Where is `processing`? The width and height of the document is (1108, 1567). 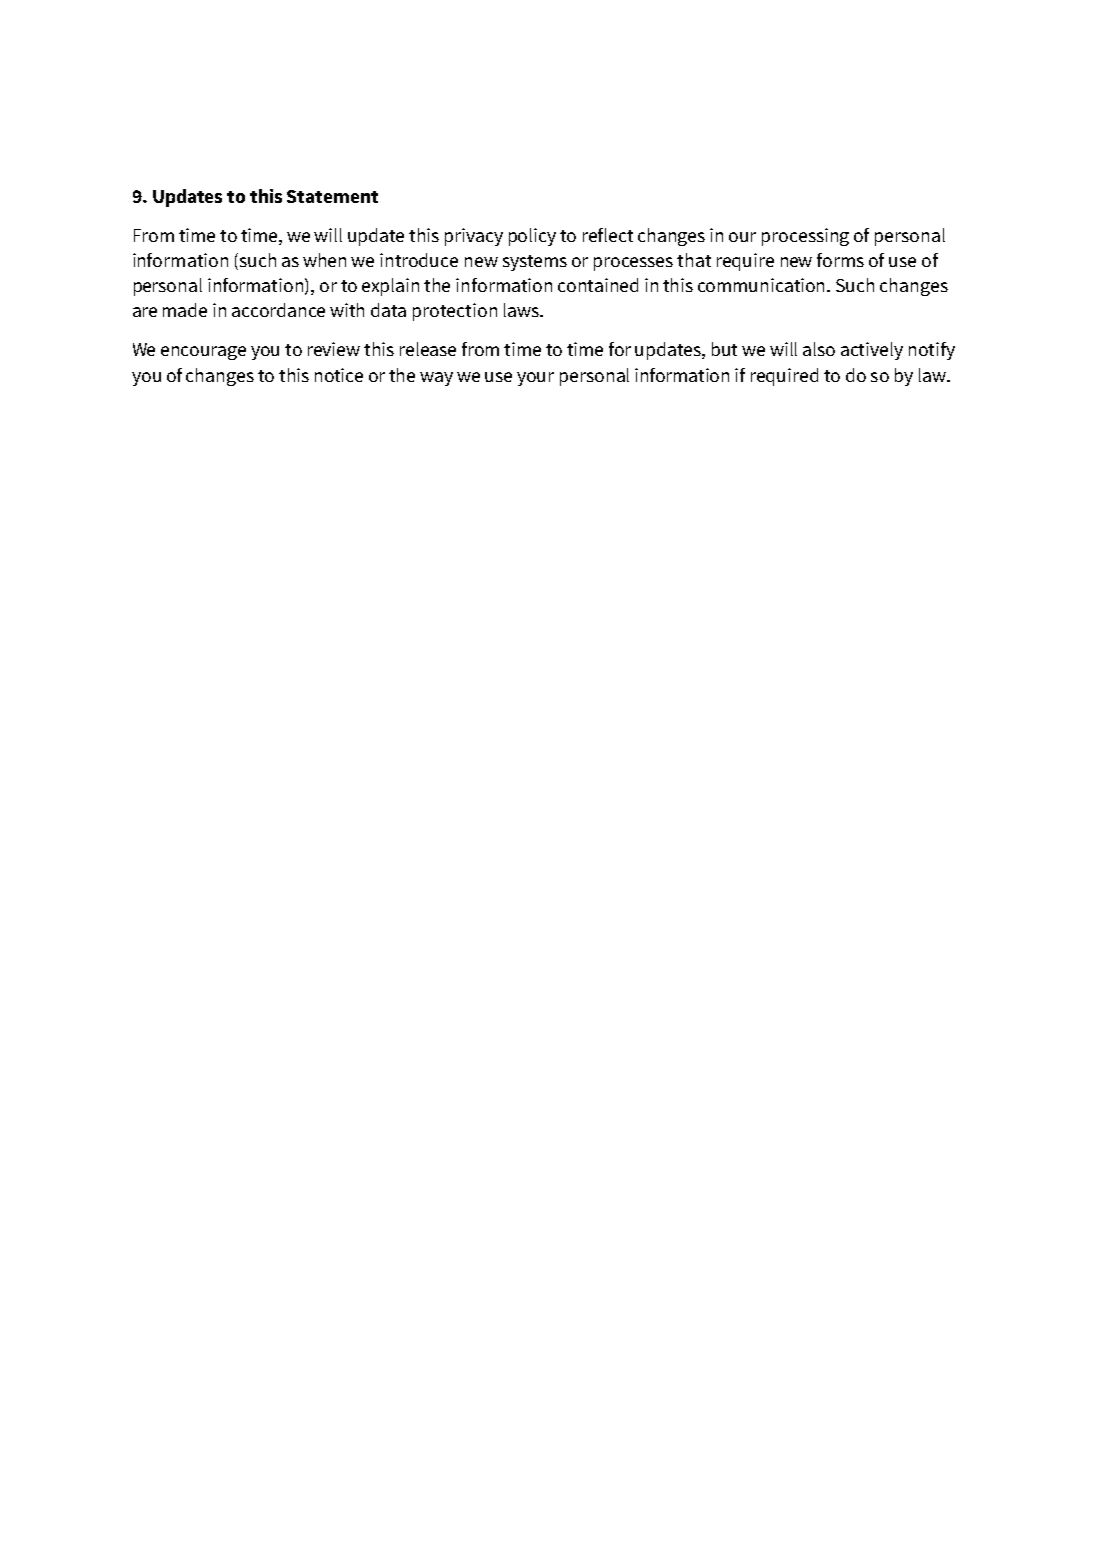
processing is located at coordinates (805, 237).
